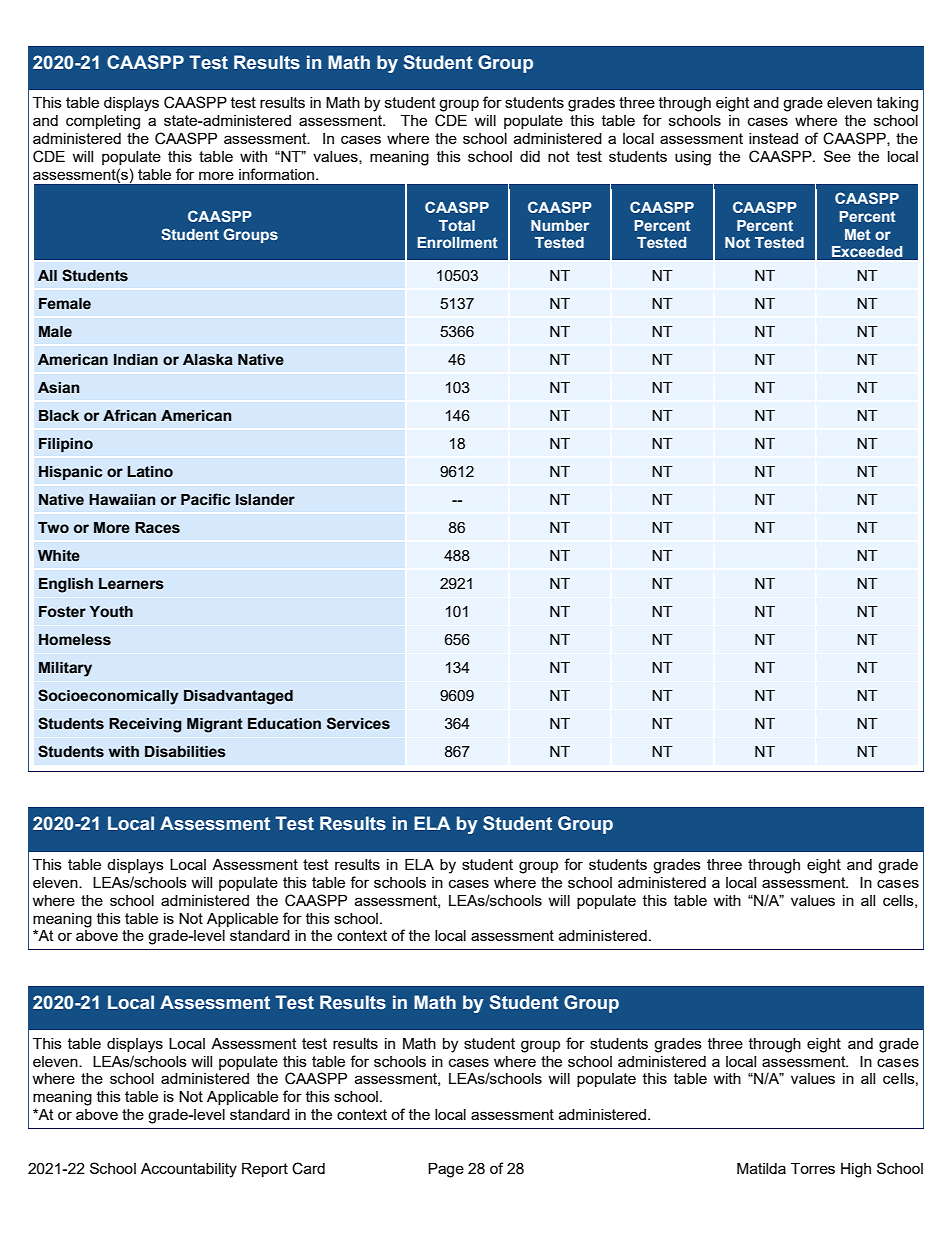  Describe the element at coordinates (446, 1170) in the image. I see `Page` at that location.
